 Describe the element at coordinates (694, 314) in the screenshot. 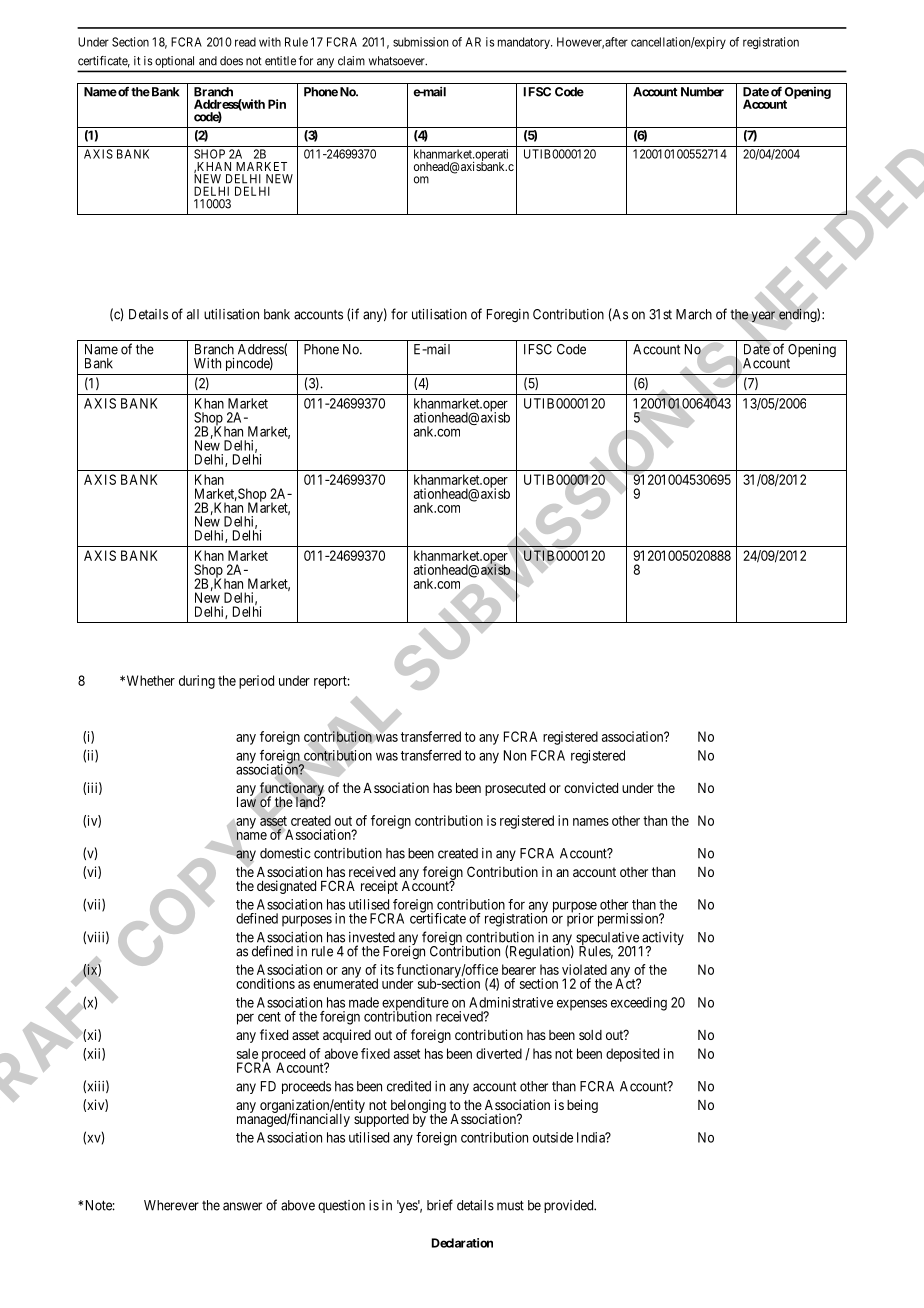

I see `March` at that location.
